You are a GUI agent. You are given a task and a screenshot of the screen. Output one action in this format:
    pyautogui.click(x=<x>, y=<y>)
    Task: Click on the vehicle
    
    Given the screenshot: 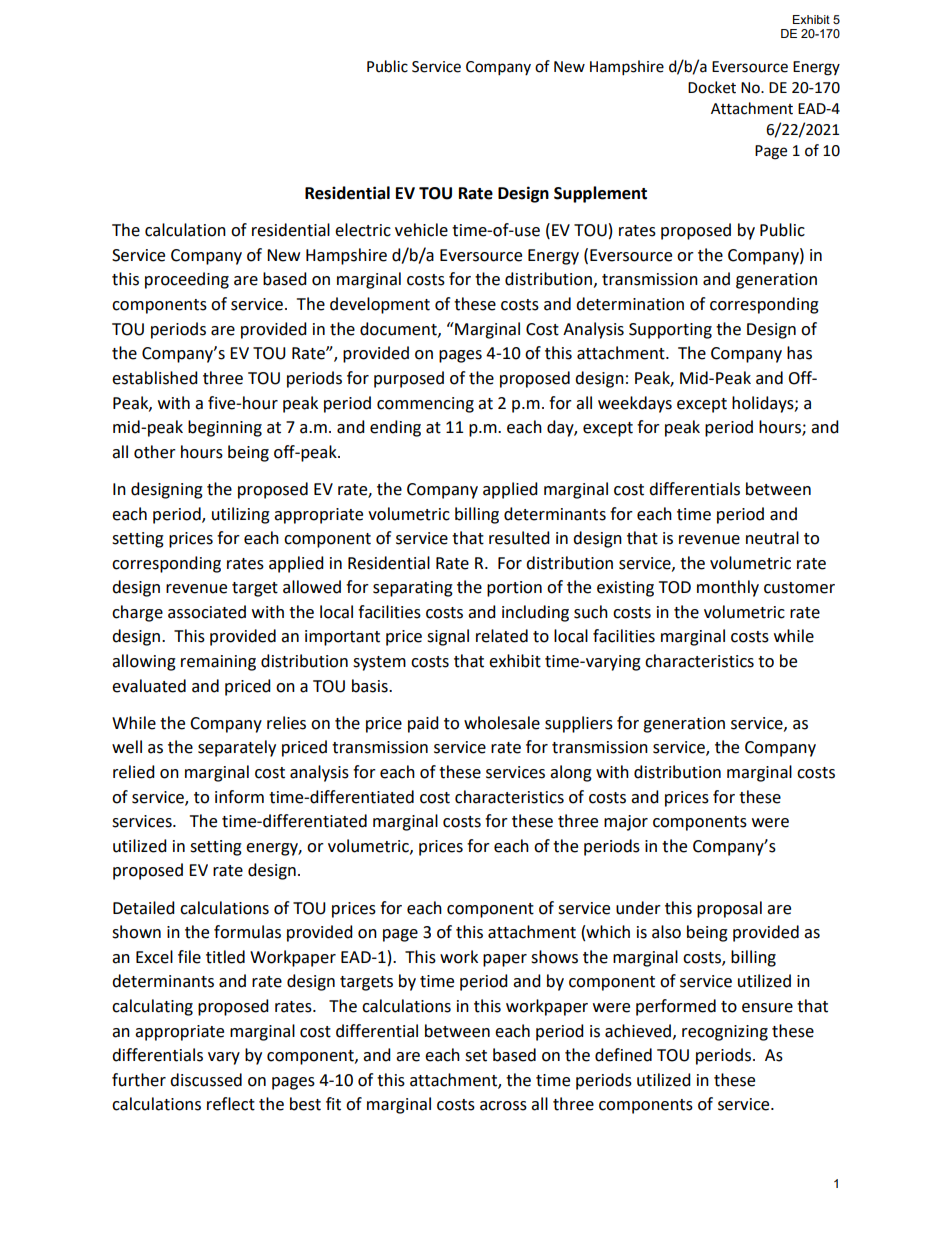 What is the action you would take?
    pyautogui.click(x=421, y=230)
